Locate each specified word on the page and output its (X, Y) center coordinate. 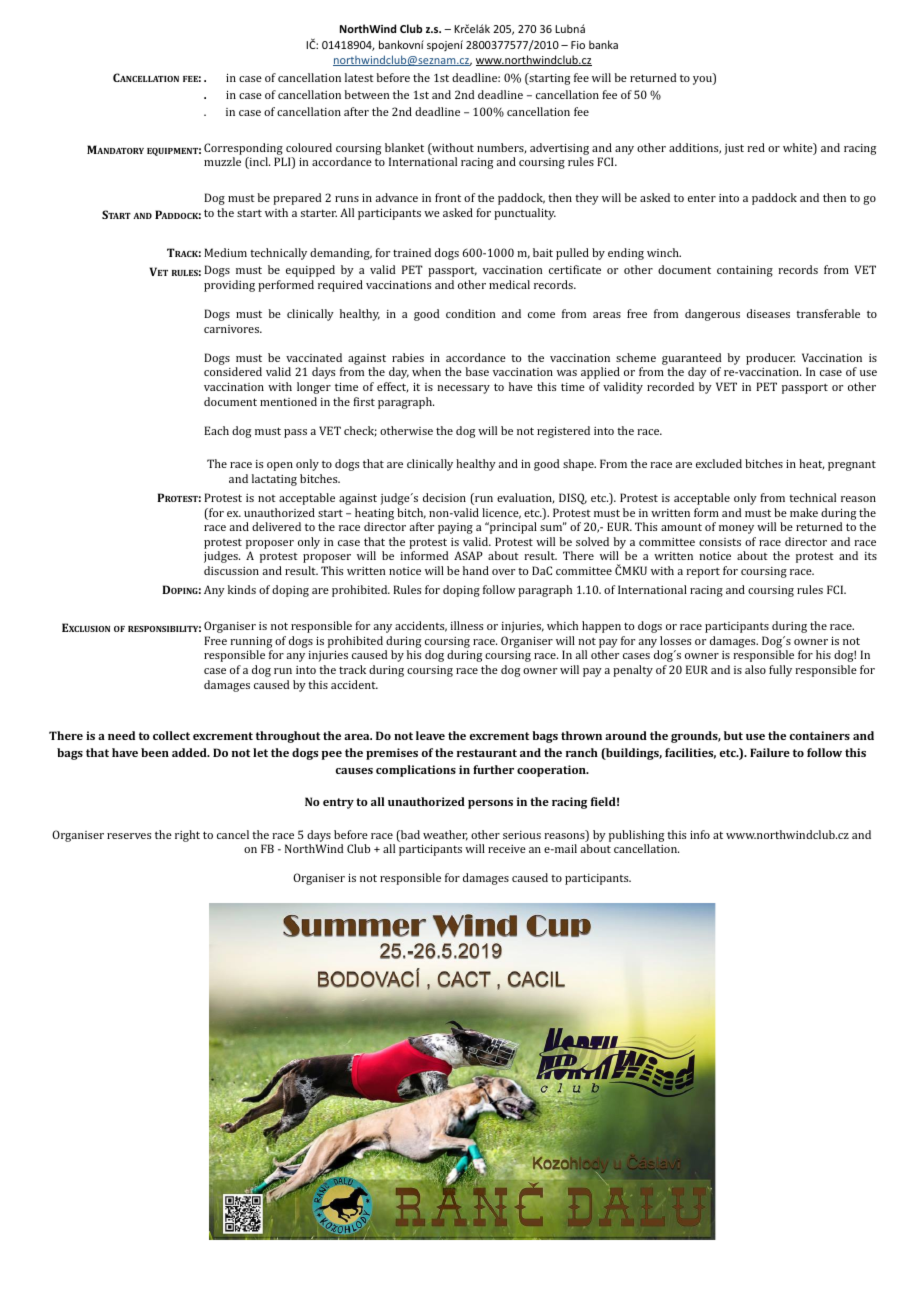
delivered (276, 526)
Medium (225, 252)
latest (359, 77)
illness (466, 625)
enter (702, 198)
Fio (578, 45)
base (477, 371)
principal (512, 528)
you (703, 80)
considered (233, 371)
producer (770, 359)
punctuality (525, 214)
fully (780, 671)
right (187, 836)
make (804, 512)
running (251, 642)
